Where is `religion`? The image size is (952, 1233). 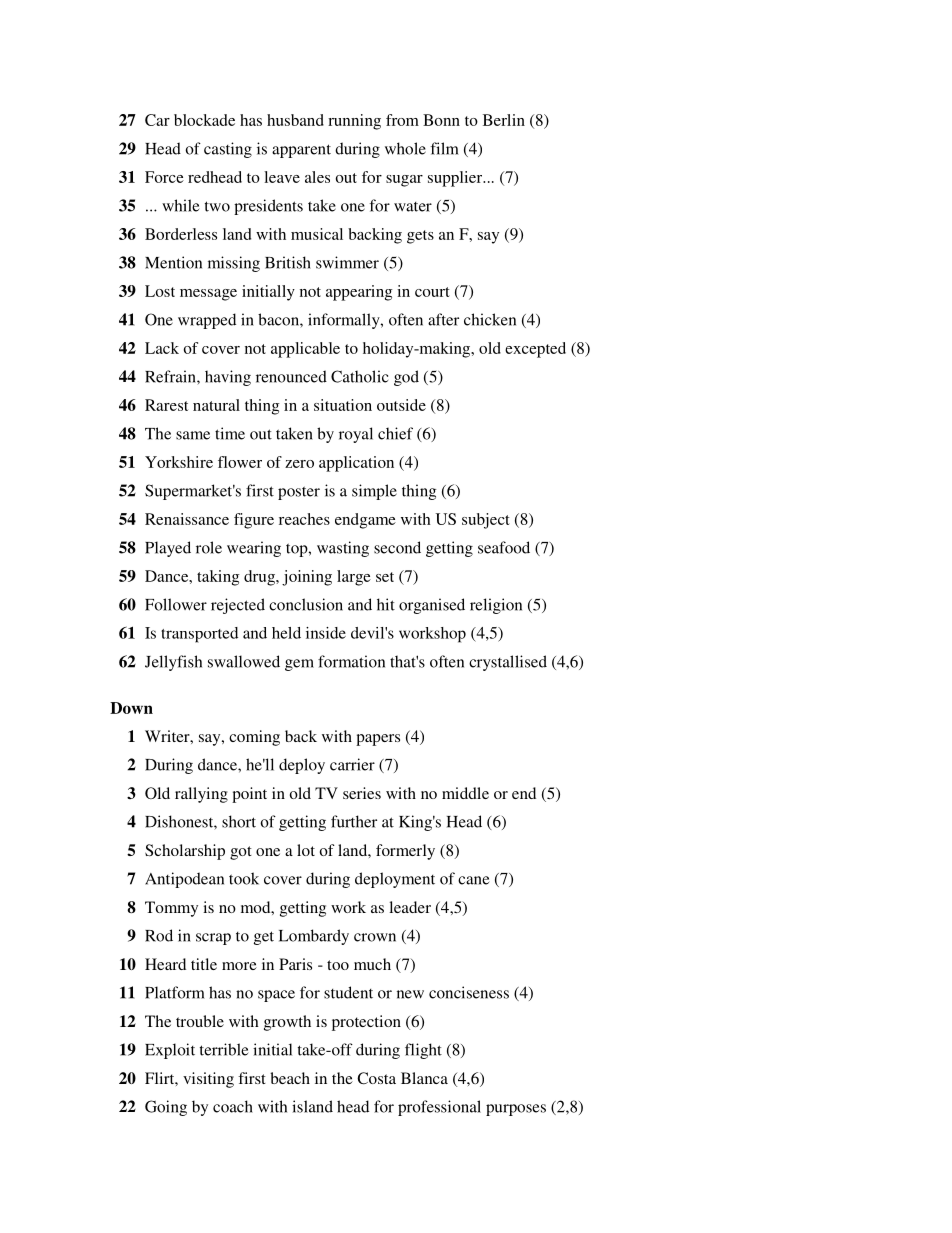 religion is located at coordinates (496, 606).
